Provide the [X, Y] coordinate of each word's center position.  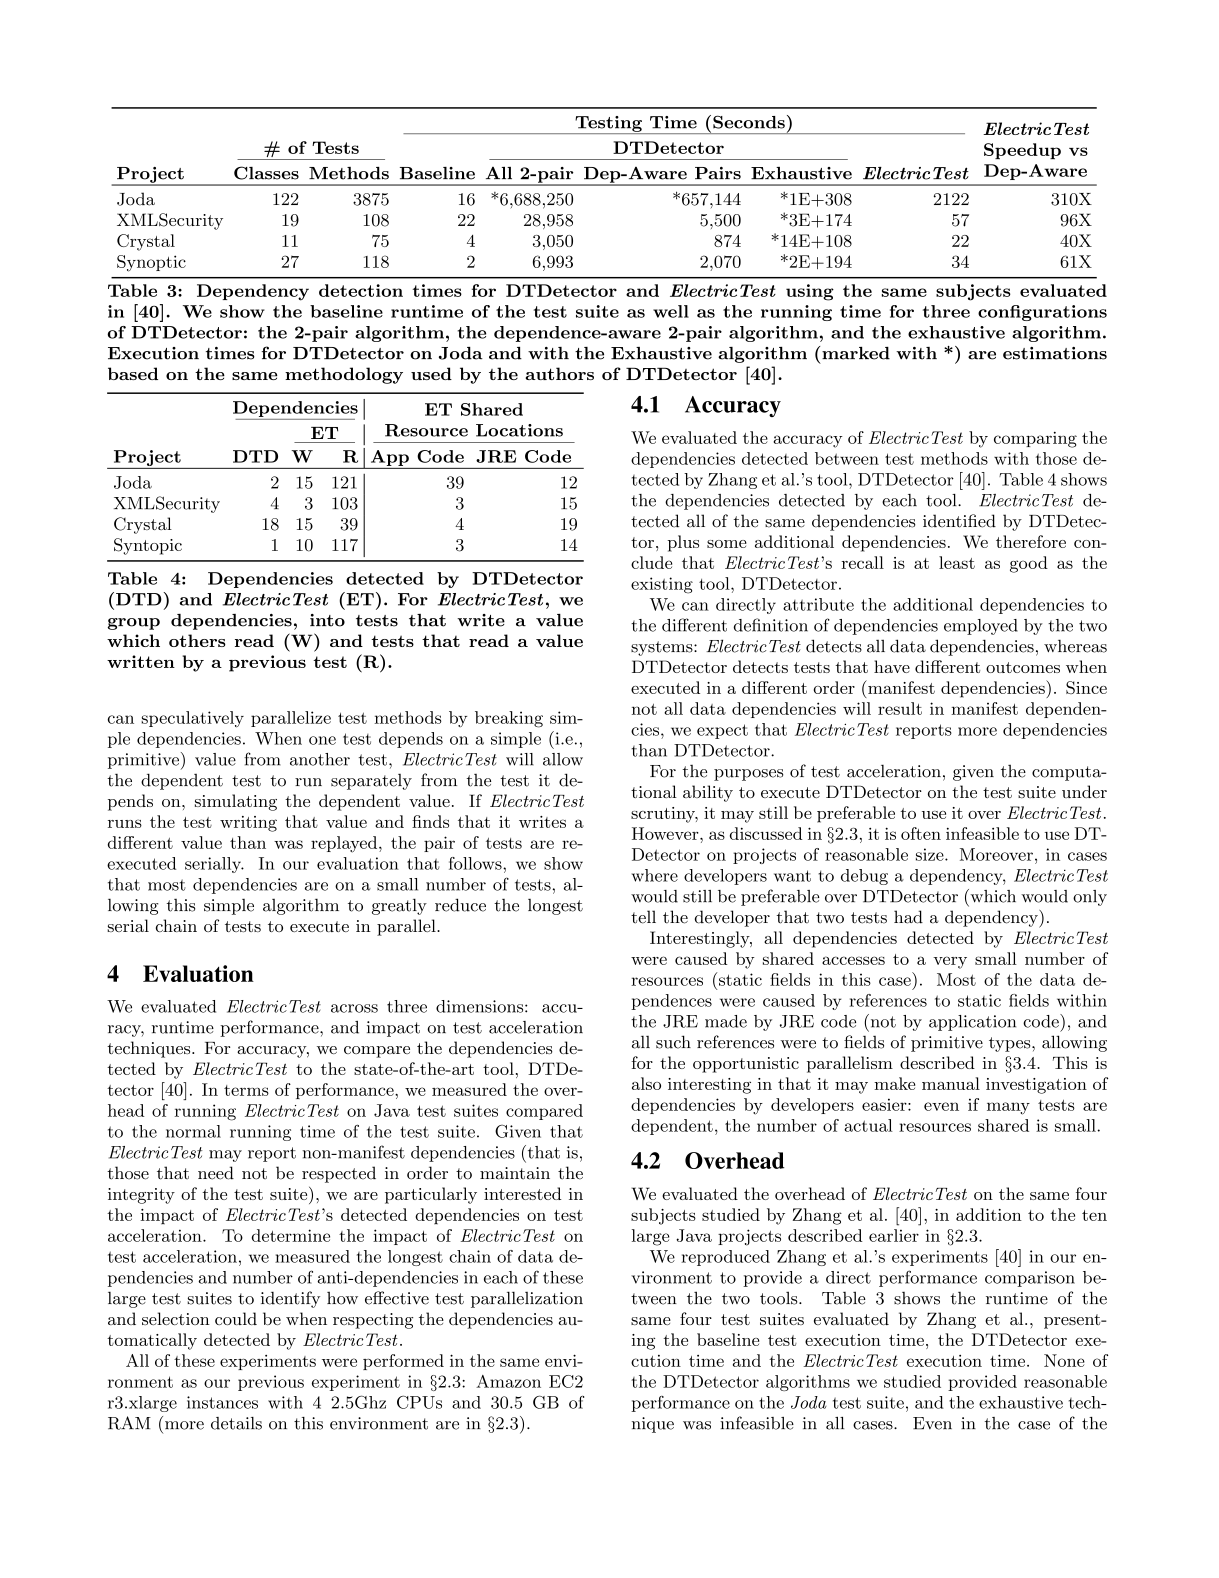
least [957, 562]
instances [222, 1402]
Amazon [508, 1381]
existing [662, 585]
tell [643, 917]
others [197, 640]
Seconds [749, 122]
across [354, 1008]
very [950, 962]
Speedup [1022, 151]
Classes [266, 173]
